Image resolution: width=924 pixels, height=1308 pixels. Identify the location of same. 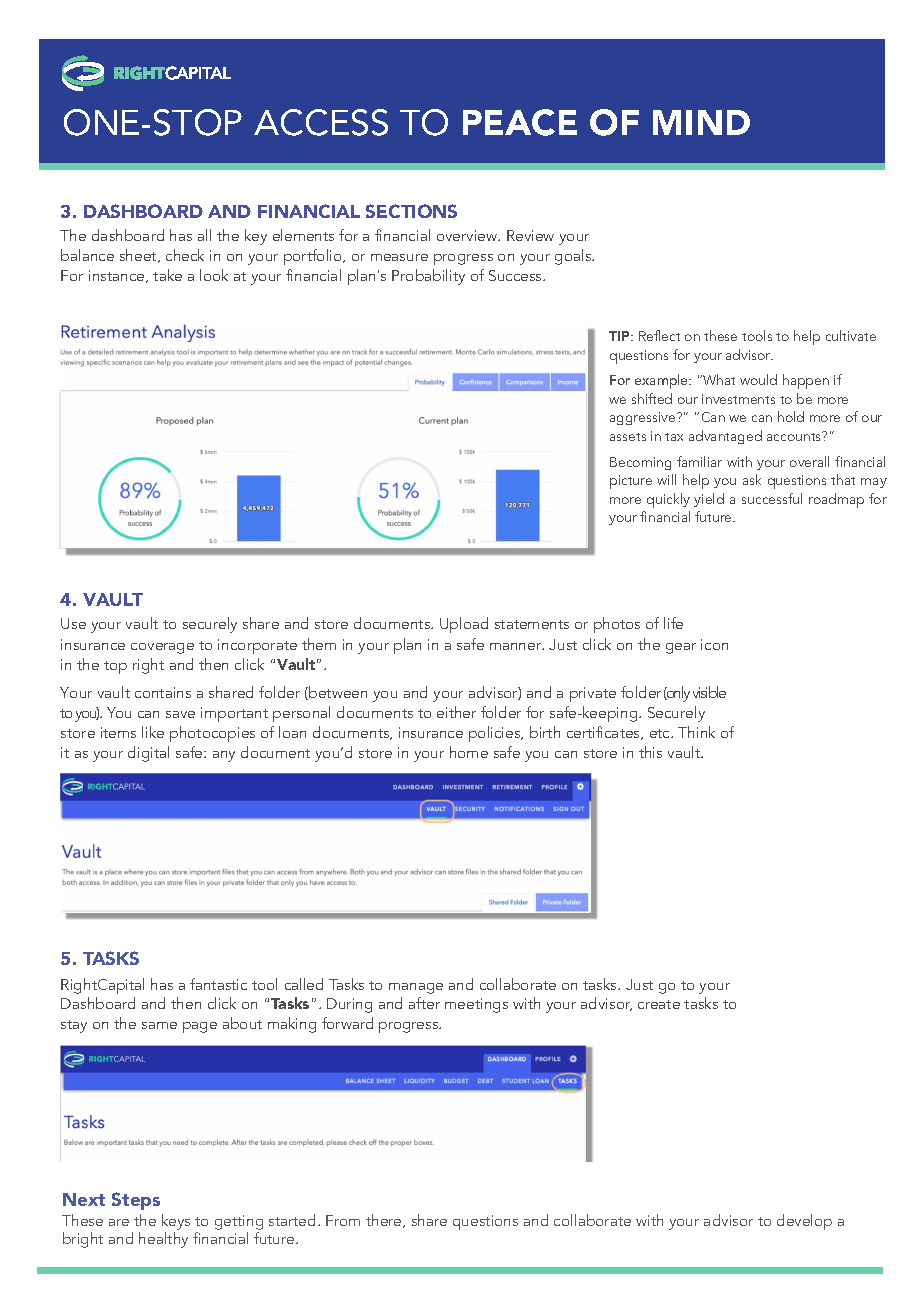
(159, 1025).
